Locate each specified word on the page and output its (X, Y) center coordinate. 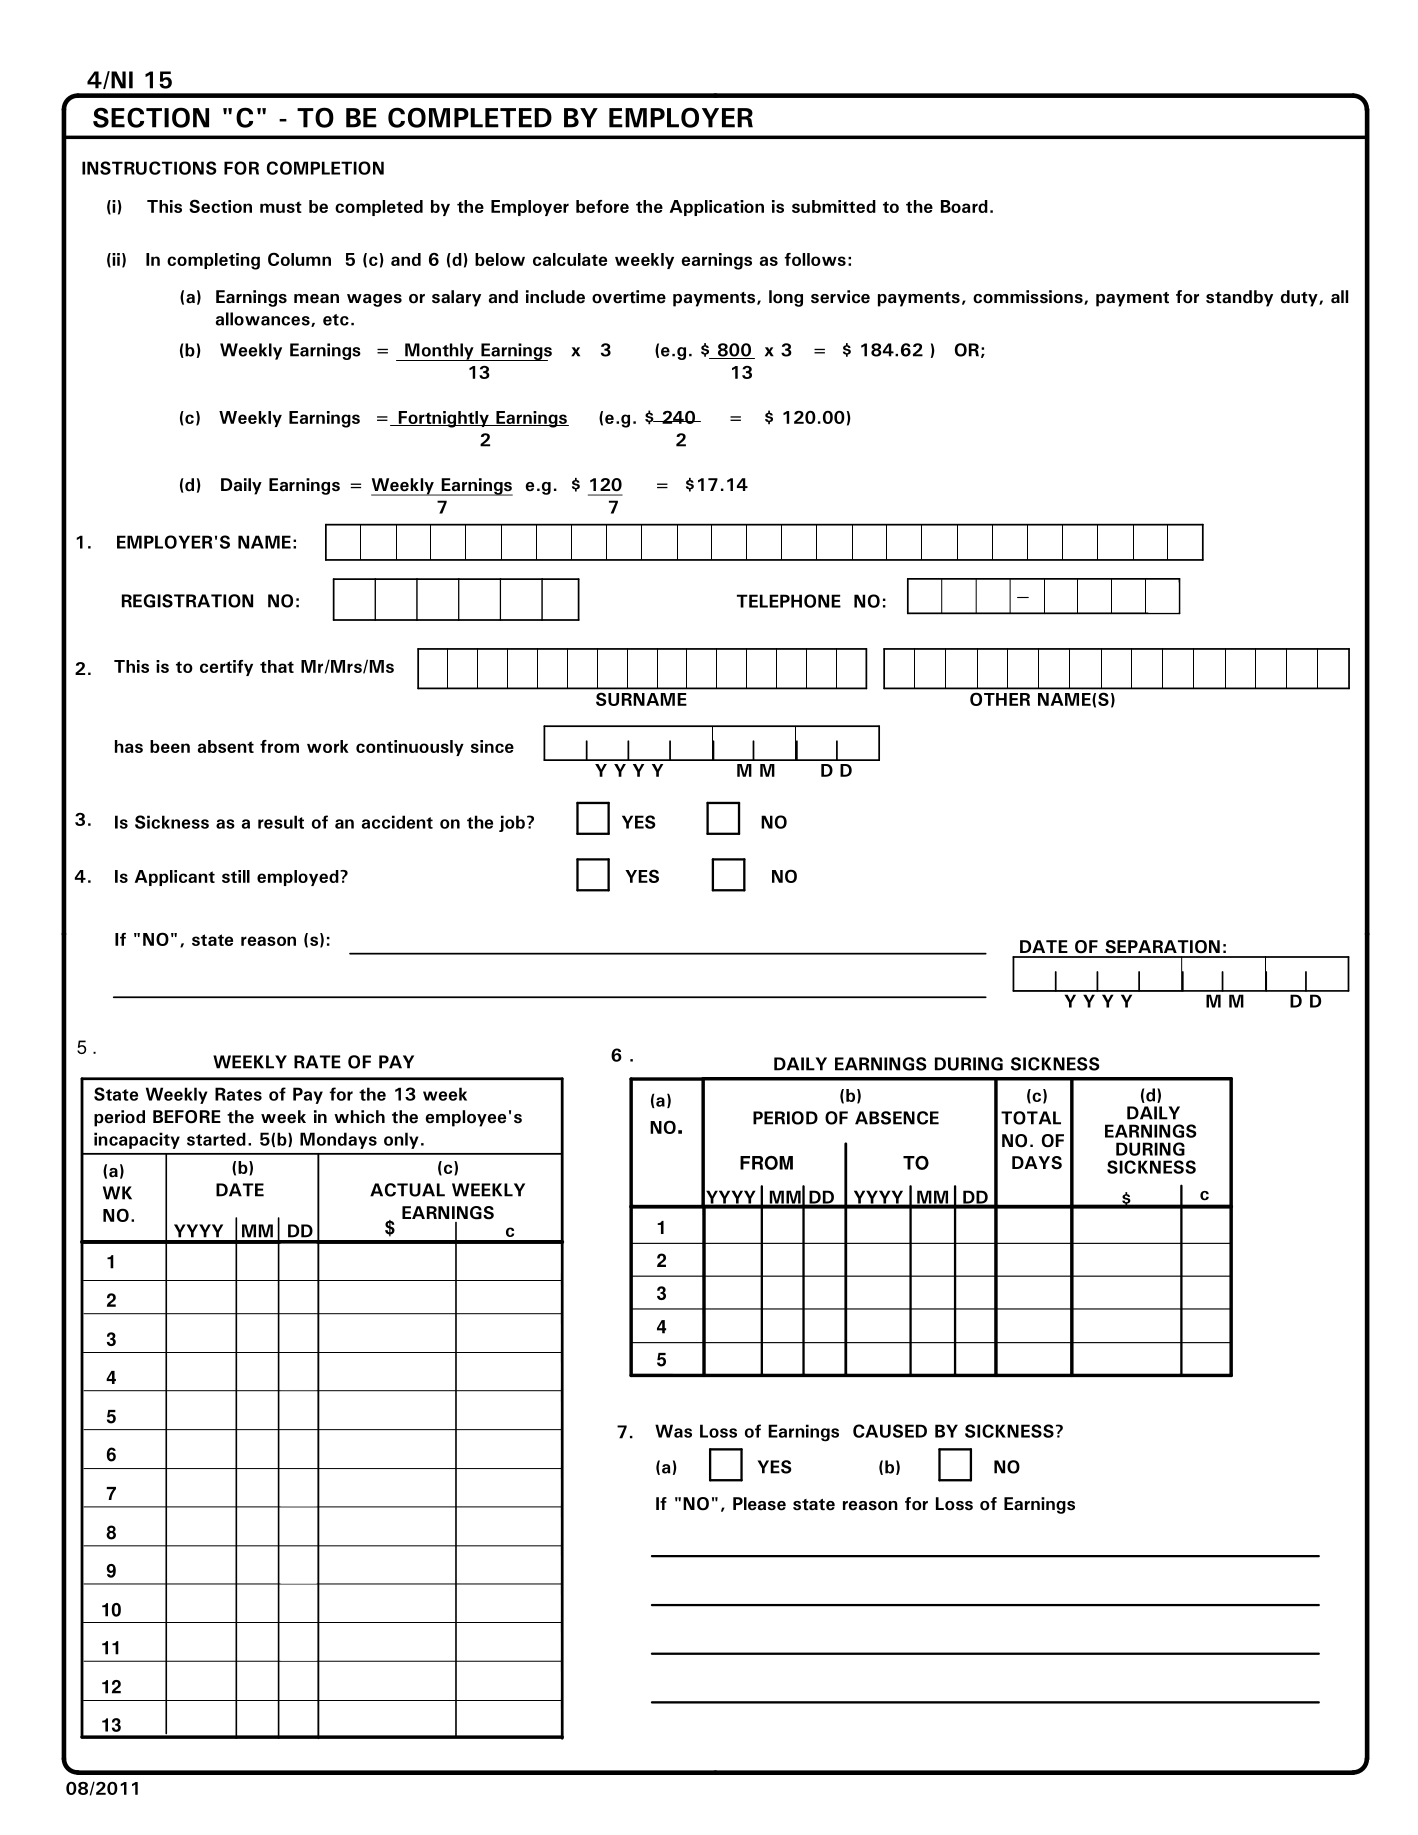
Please (759, 1504)
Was (673, 1431)
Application (717, 208)
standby (1239, 298)
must (281, 207)
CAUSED (890, 1431)
